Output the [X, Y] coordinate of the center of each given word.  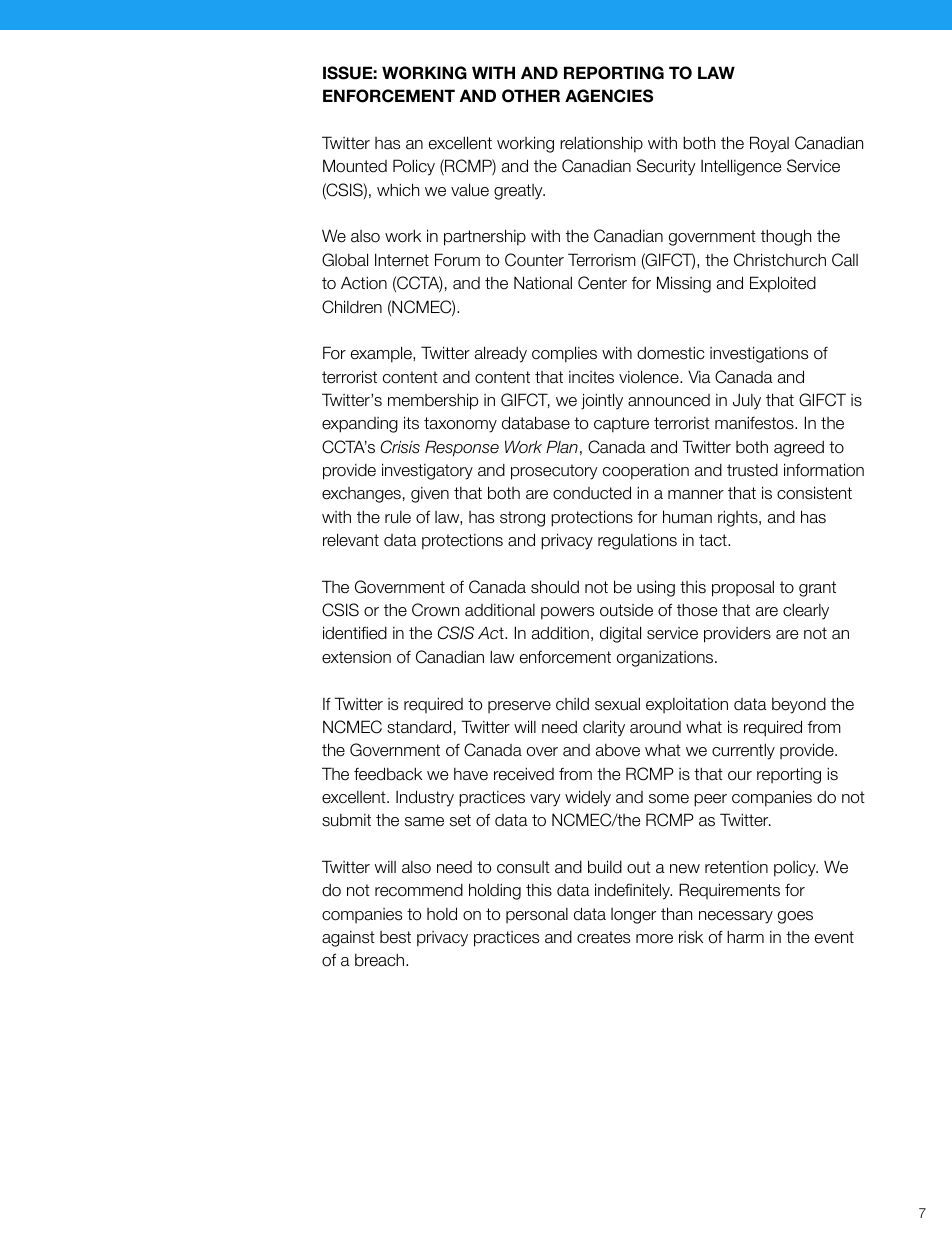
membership [433, 401]
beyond [799, 706]
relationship [601, 144]
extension [356, 657]
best [395, 937]
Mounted [355, 166]
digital [620, 634]
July [747, 401]
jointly [602, 401]
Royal [769, 144]
